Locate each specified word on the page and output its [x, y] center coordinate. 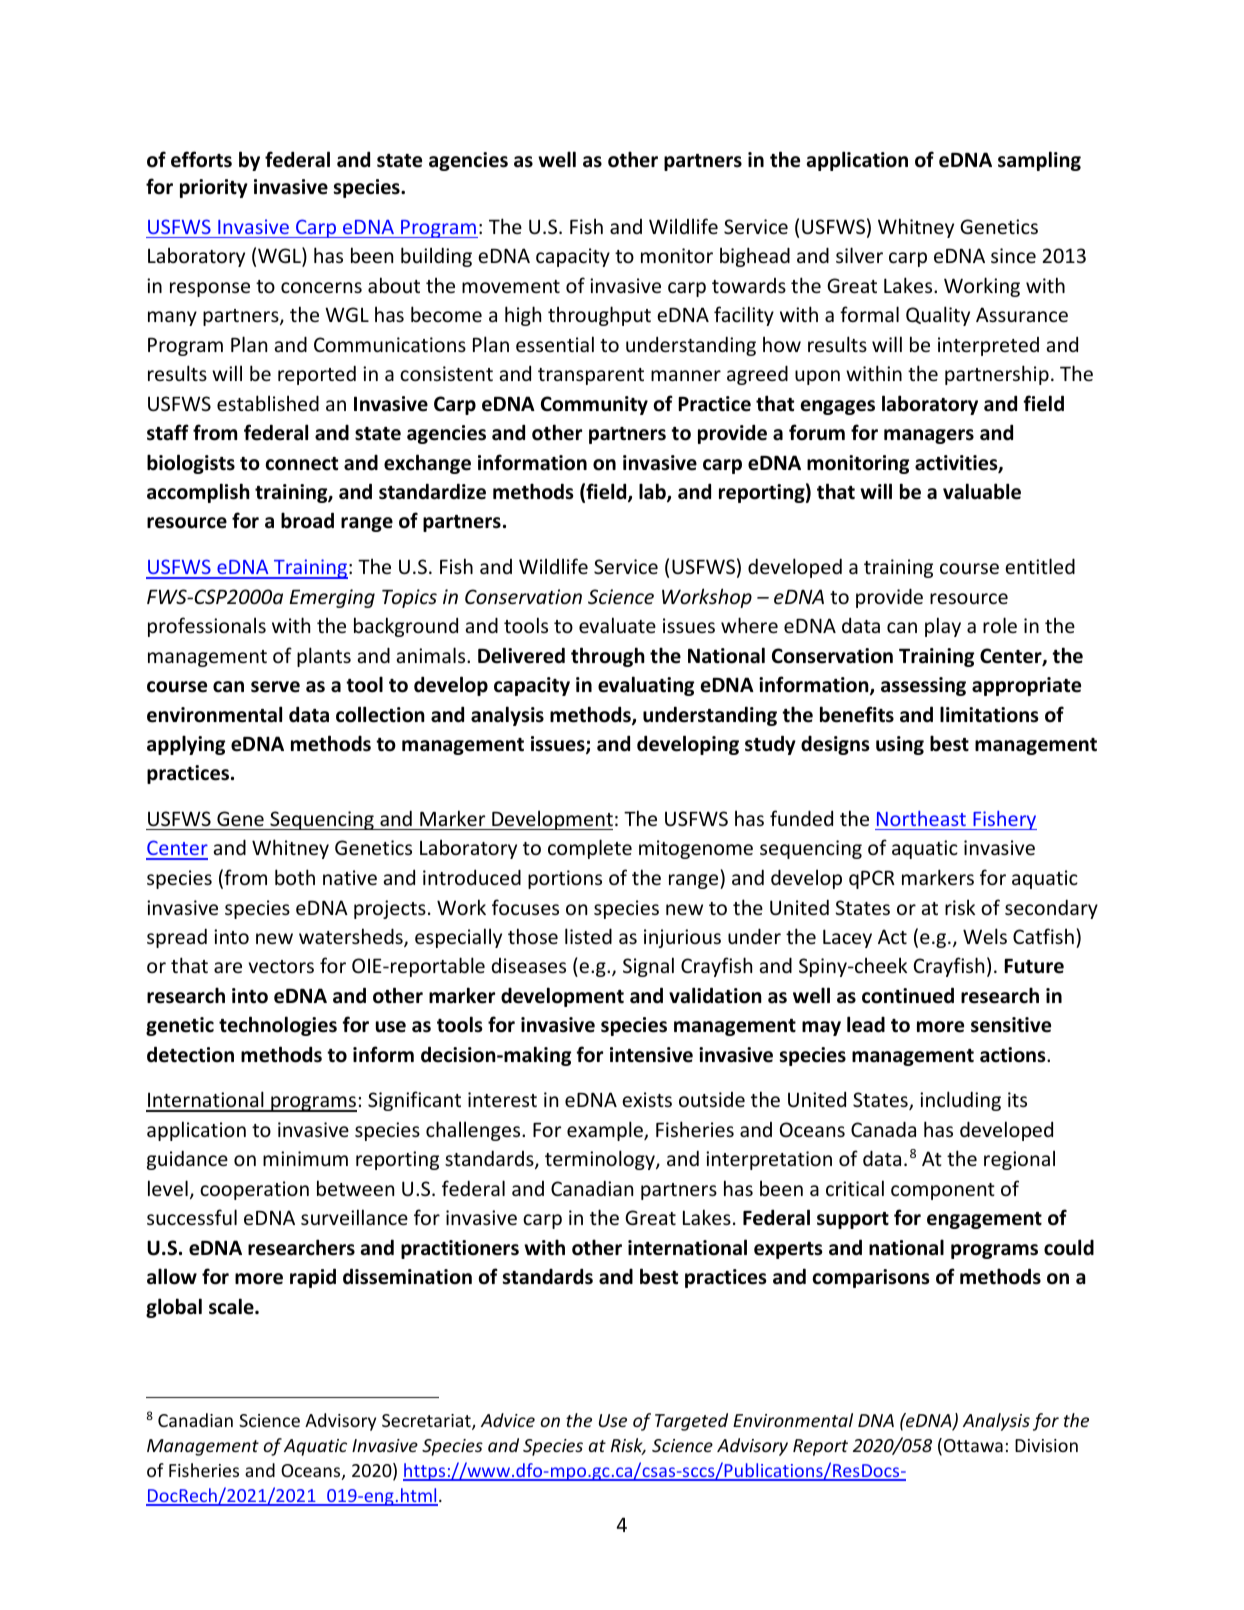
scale [232, 1306]
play [943, 627]
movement [511, 286]
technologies [278, 1026]
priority [214, 188]
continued [908, 995]
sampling [1039, 161]
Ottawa [973, 1445]
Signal [648, 967]
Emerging [332, 598]
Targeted [691, 1422]
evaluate [617, 625]
